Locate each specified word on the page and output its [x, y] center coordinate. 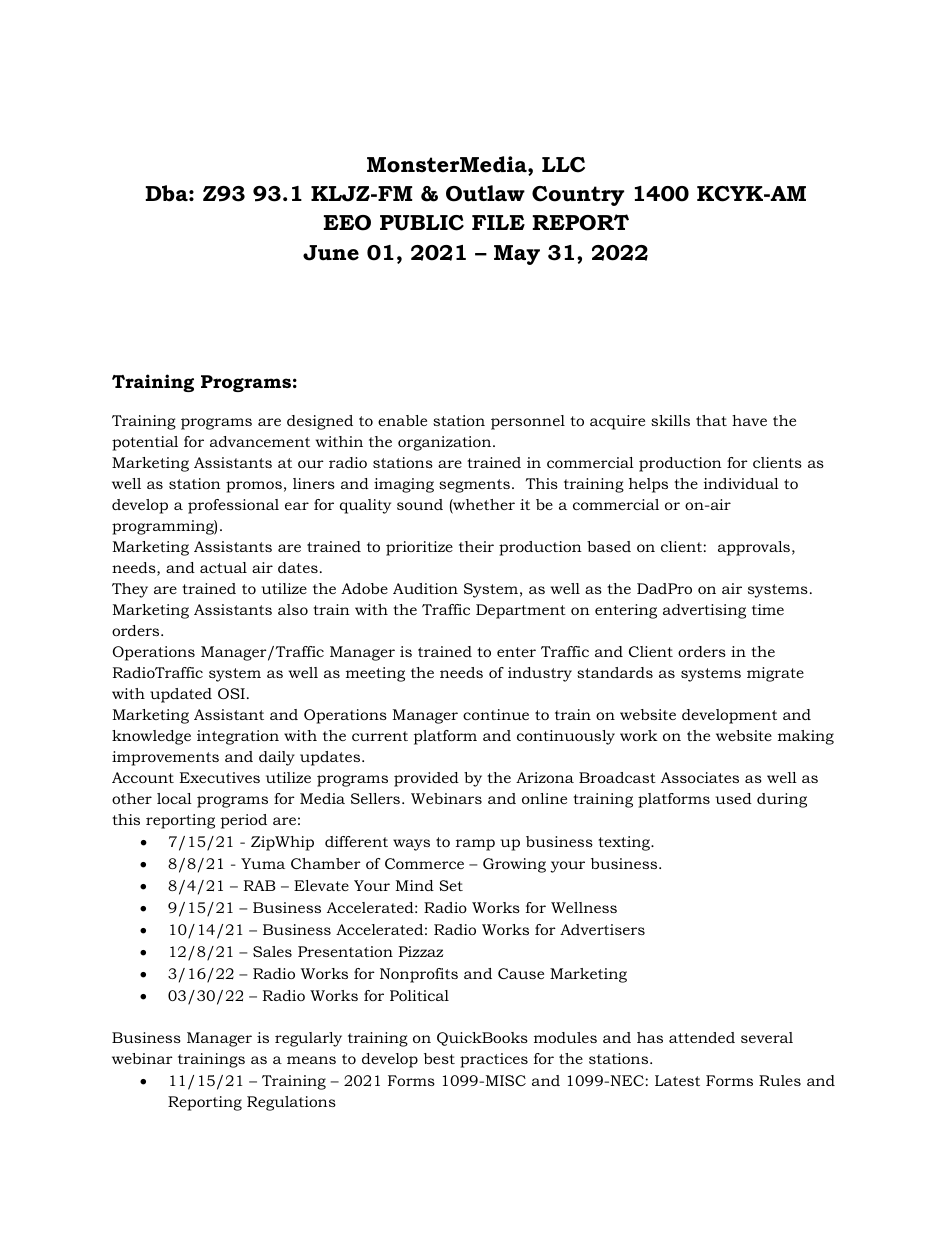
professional [233, 506]
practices [494, 1060]
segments [474, 486]
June [331, 253]
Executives [220, 777]
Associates [700, 777]
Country [578, 196]
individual [741, 483]
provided [426, 779]
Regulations [291, 1103]
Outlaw [485, 193]
